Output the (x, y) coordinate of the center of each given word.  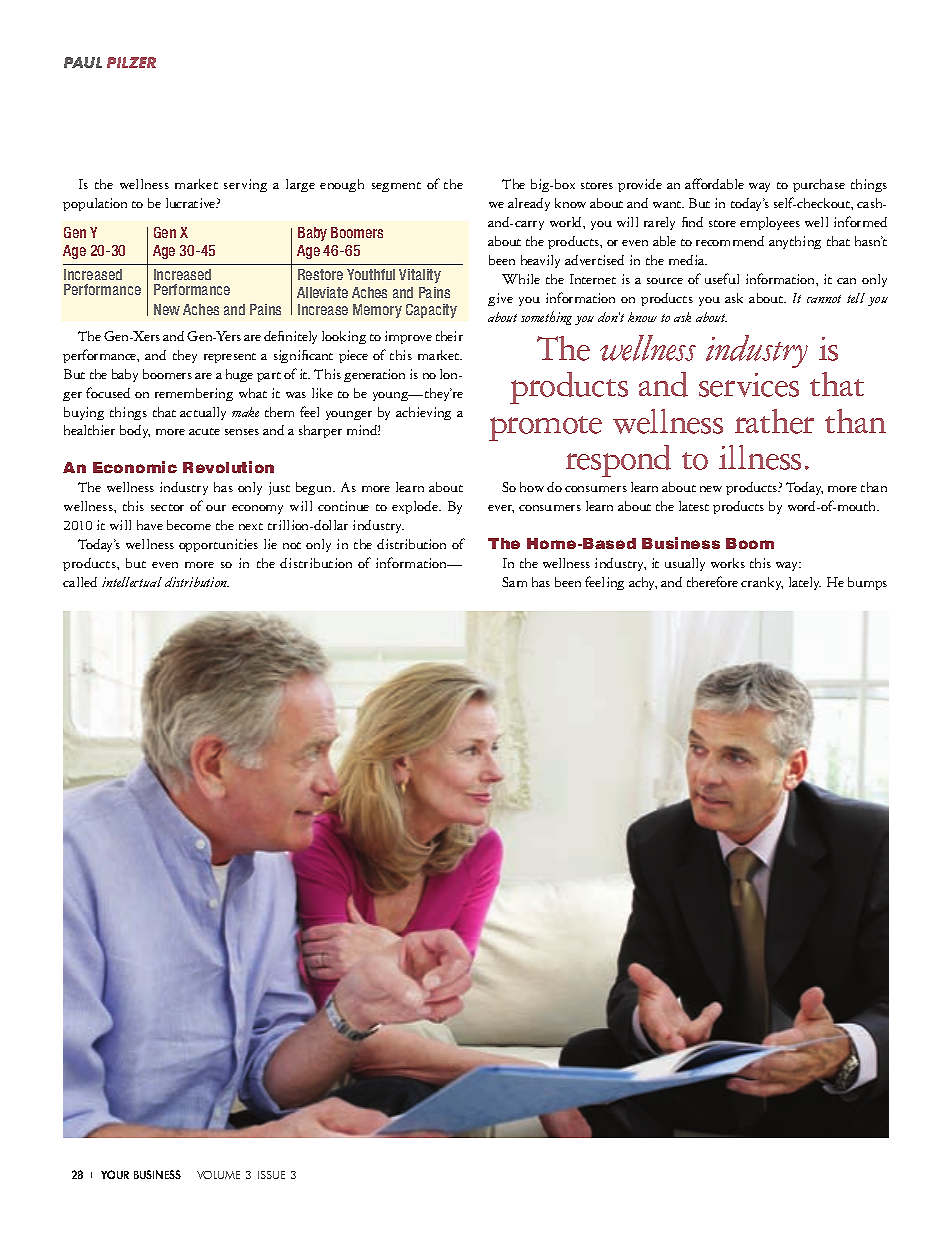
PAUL (83, 62)
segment (396, 187)
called (80, 582)
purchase (819, 185)
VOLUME (218, 1175)
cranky (762, 583)
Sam (514, 582)
